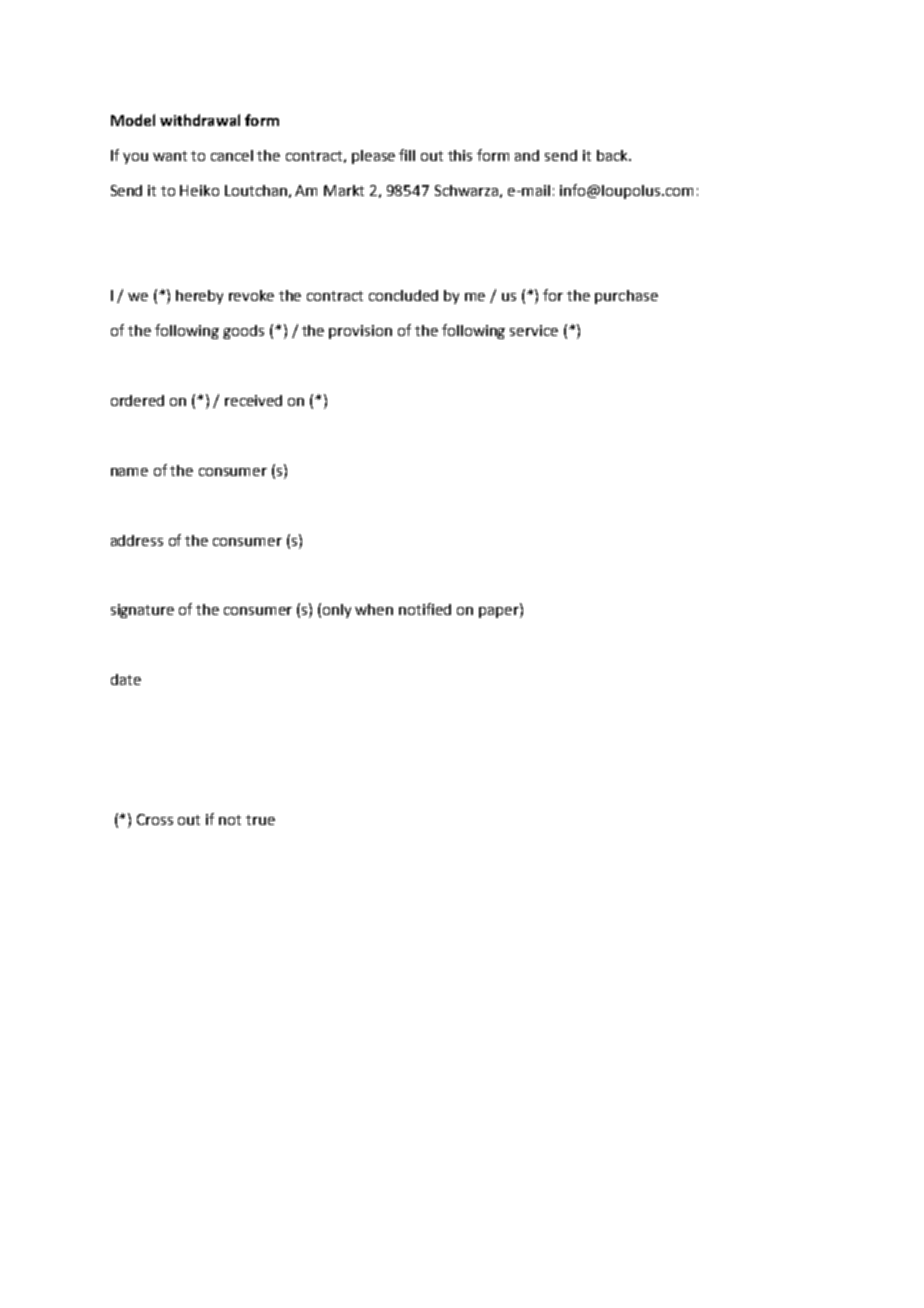 Image resolution: width=924 pixels, height=1308 pixels. What do you see at coordinates (253, 400) in the document?
I see `received` at bounding box center [253, 400].
